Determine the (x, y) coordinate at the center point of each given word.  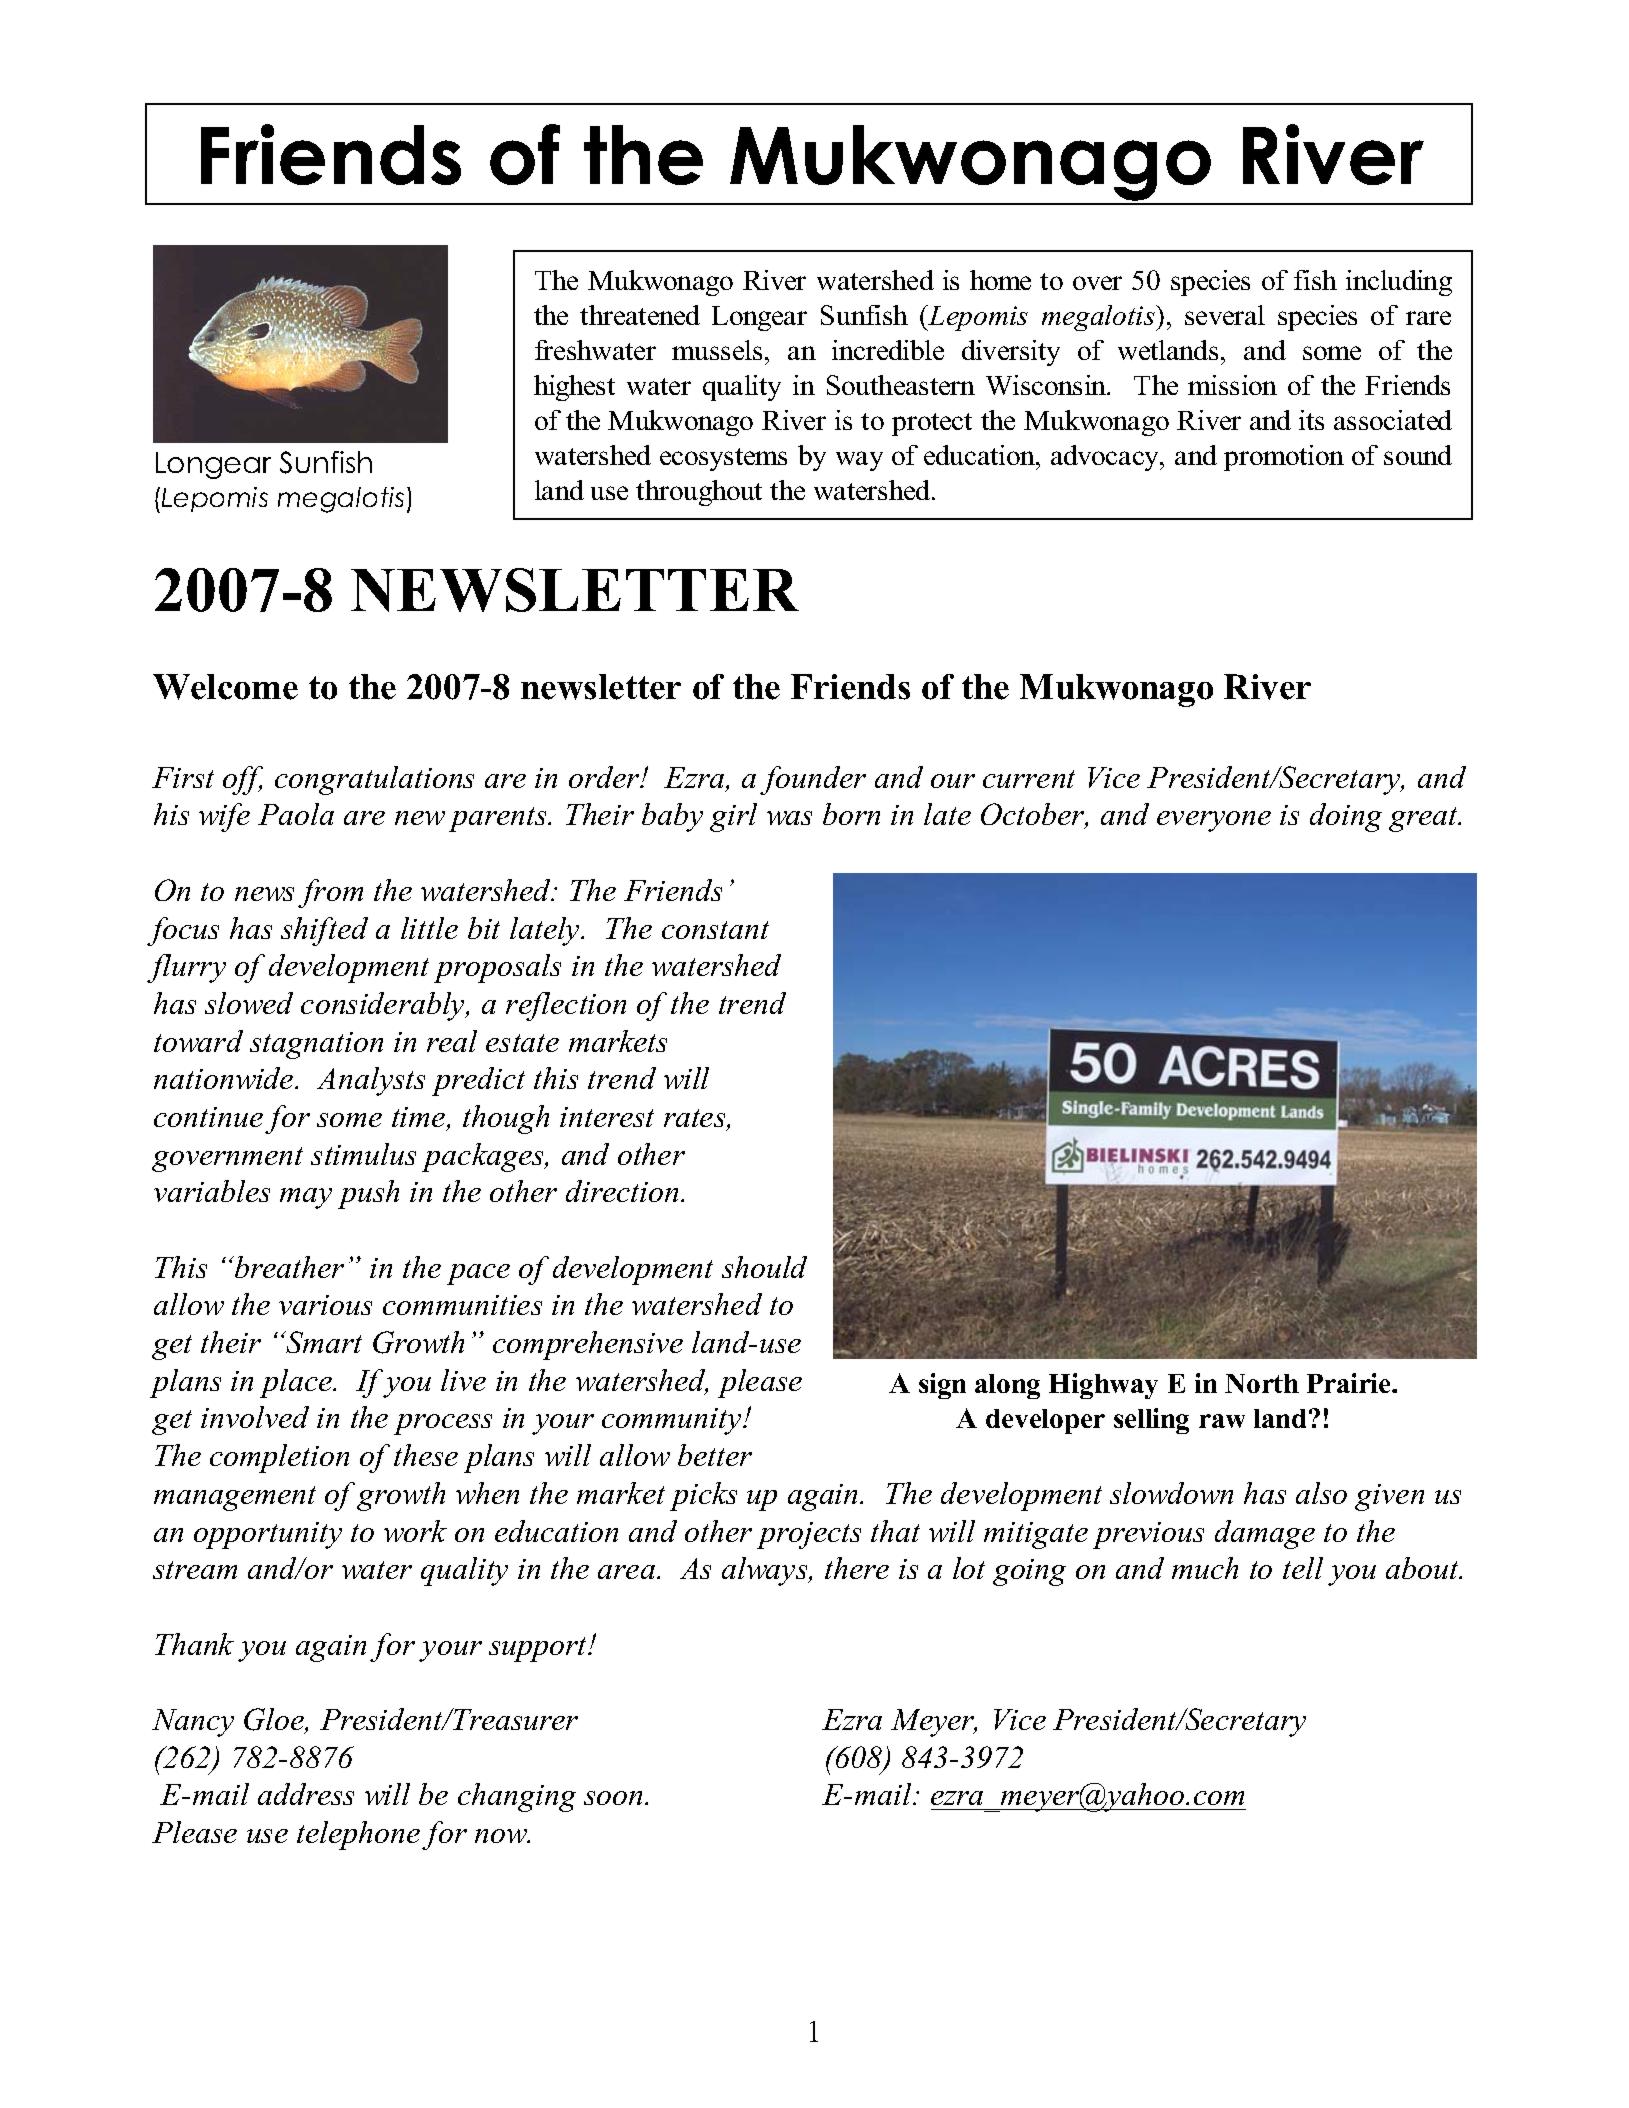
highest (574, 388)
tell (1303, 1568)
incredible (888, 350)
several (1225, 315)
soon (615, 1798)
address (306, 1794)
